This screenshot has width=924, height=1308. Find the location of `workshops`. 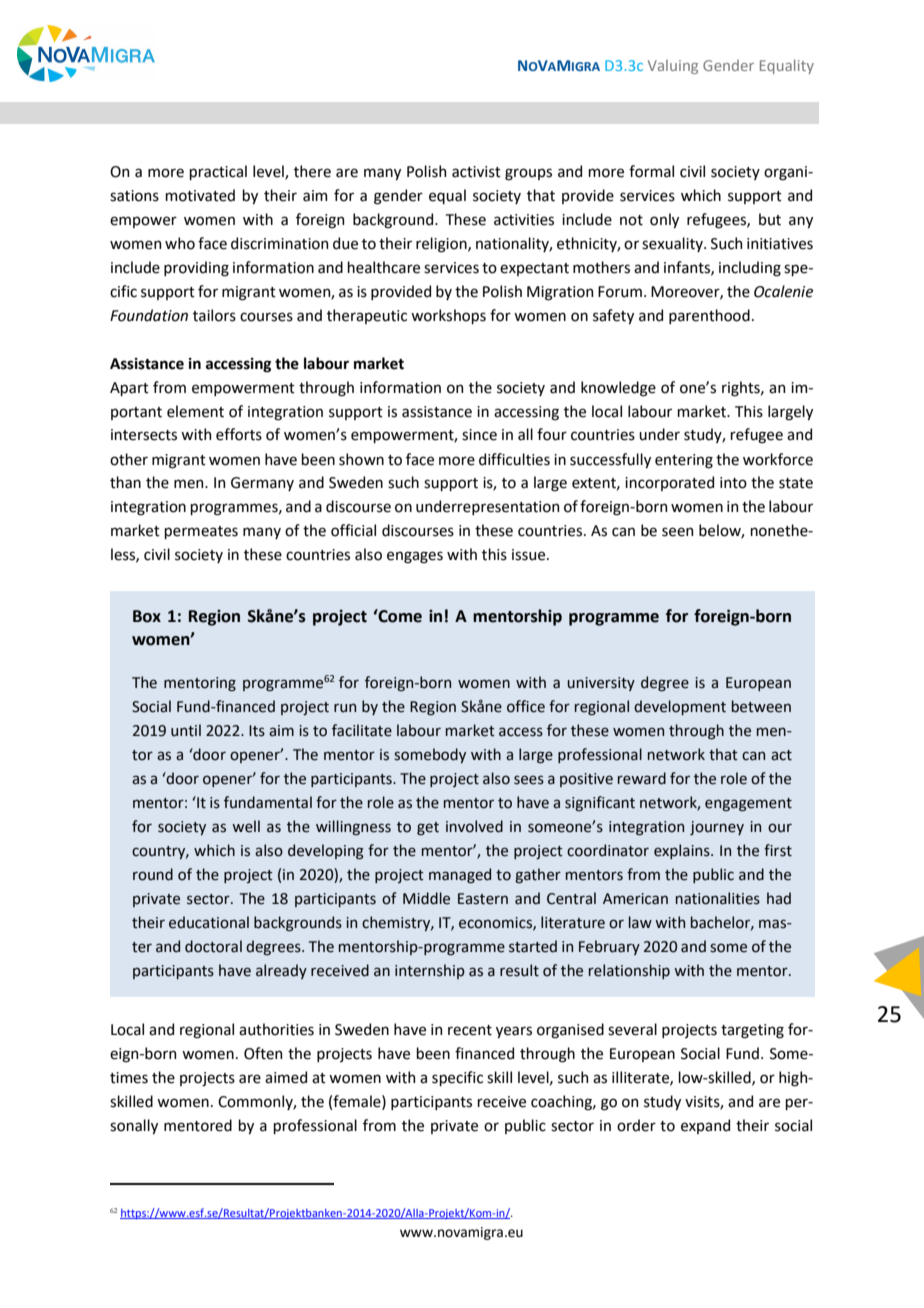

workshops is located at coordinates (448, 316).
